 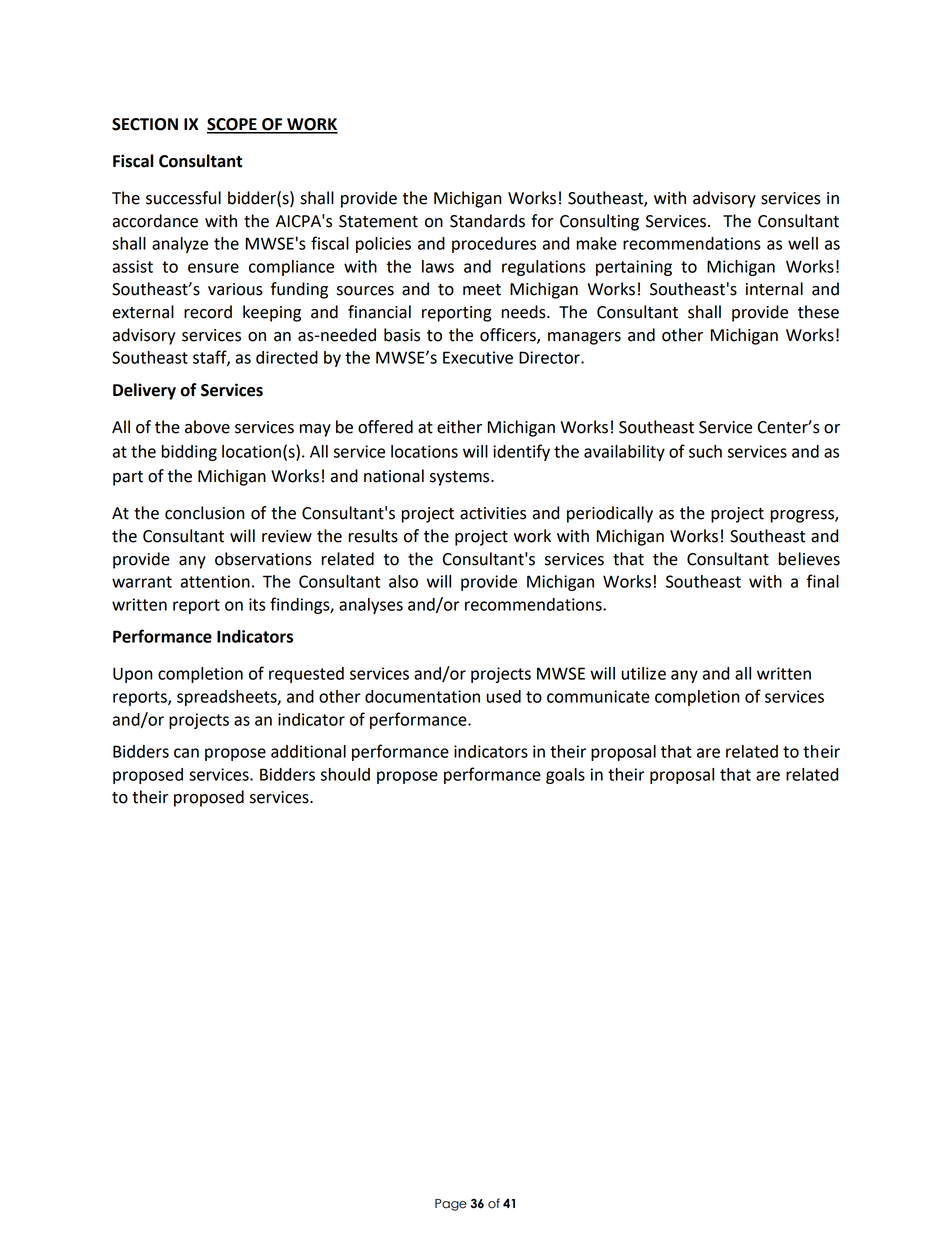 What do you see at coordinates (774, 289) in the page?
I see `internal` at bounding box center [774, 289].
